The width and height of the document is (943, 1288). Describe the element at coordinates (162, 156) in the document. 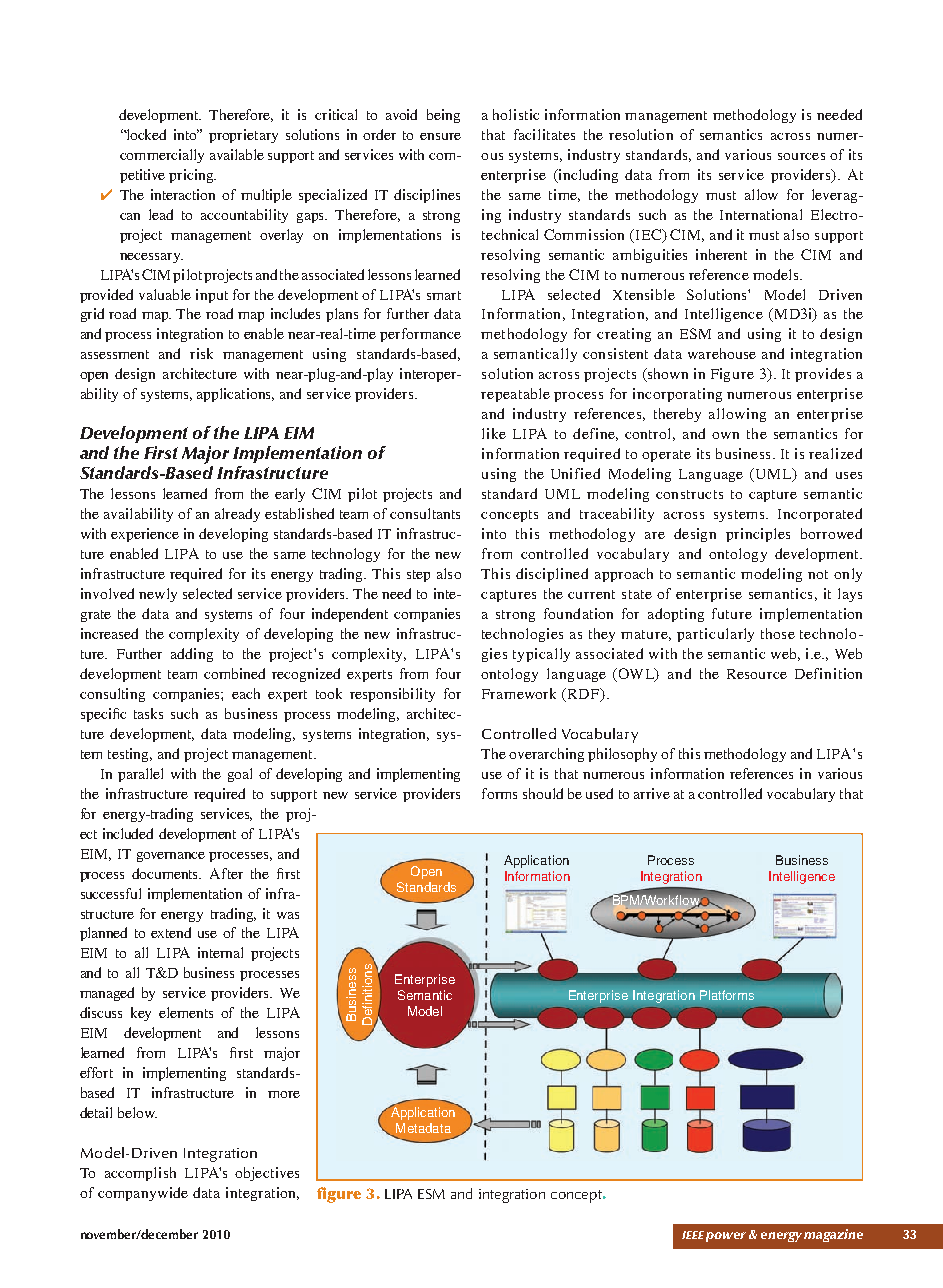

I see `commercially` at that location.
